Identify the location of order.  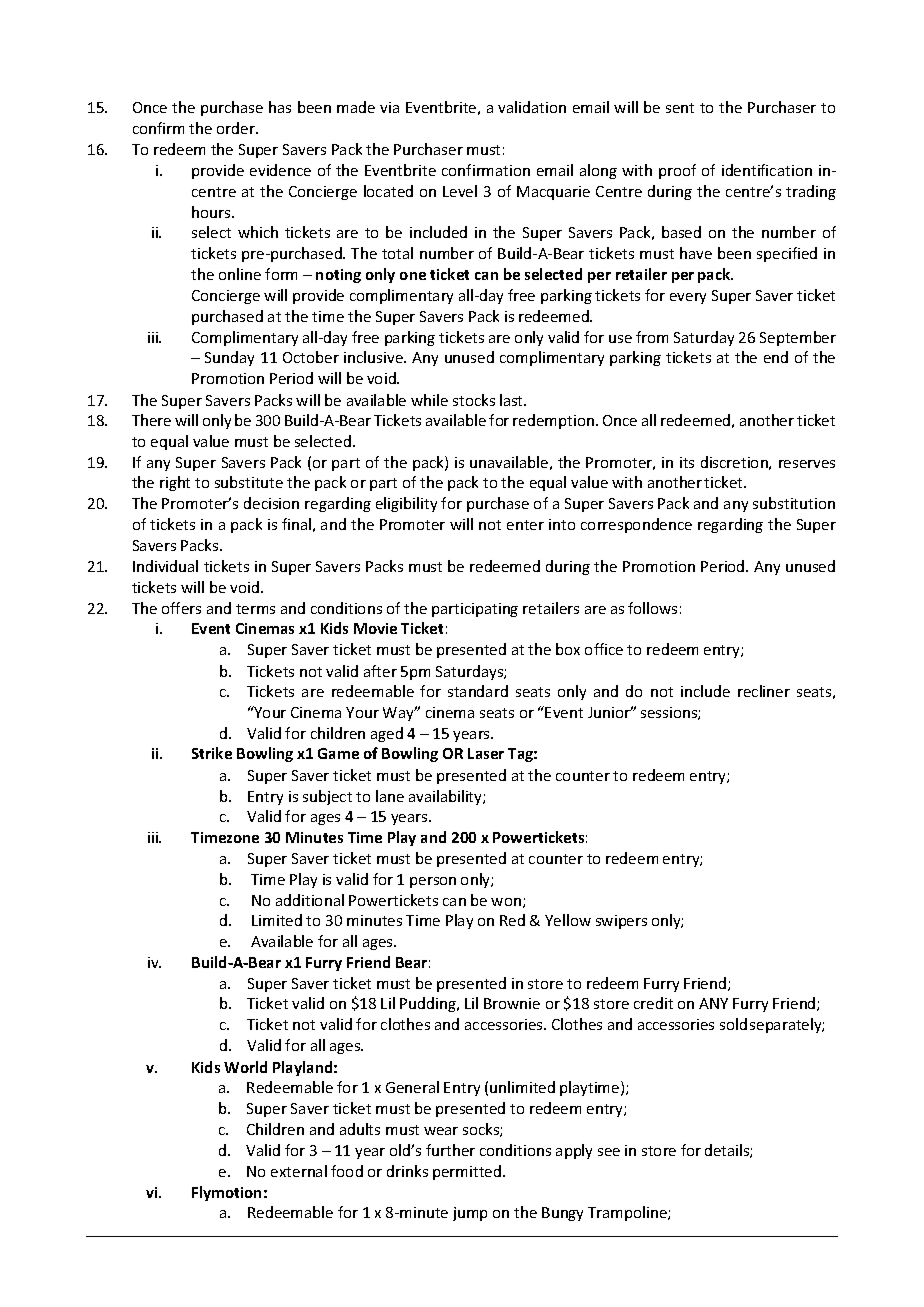
(237, 128).
